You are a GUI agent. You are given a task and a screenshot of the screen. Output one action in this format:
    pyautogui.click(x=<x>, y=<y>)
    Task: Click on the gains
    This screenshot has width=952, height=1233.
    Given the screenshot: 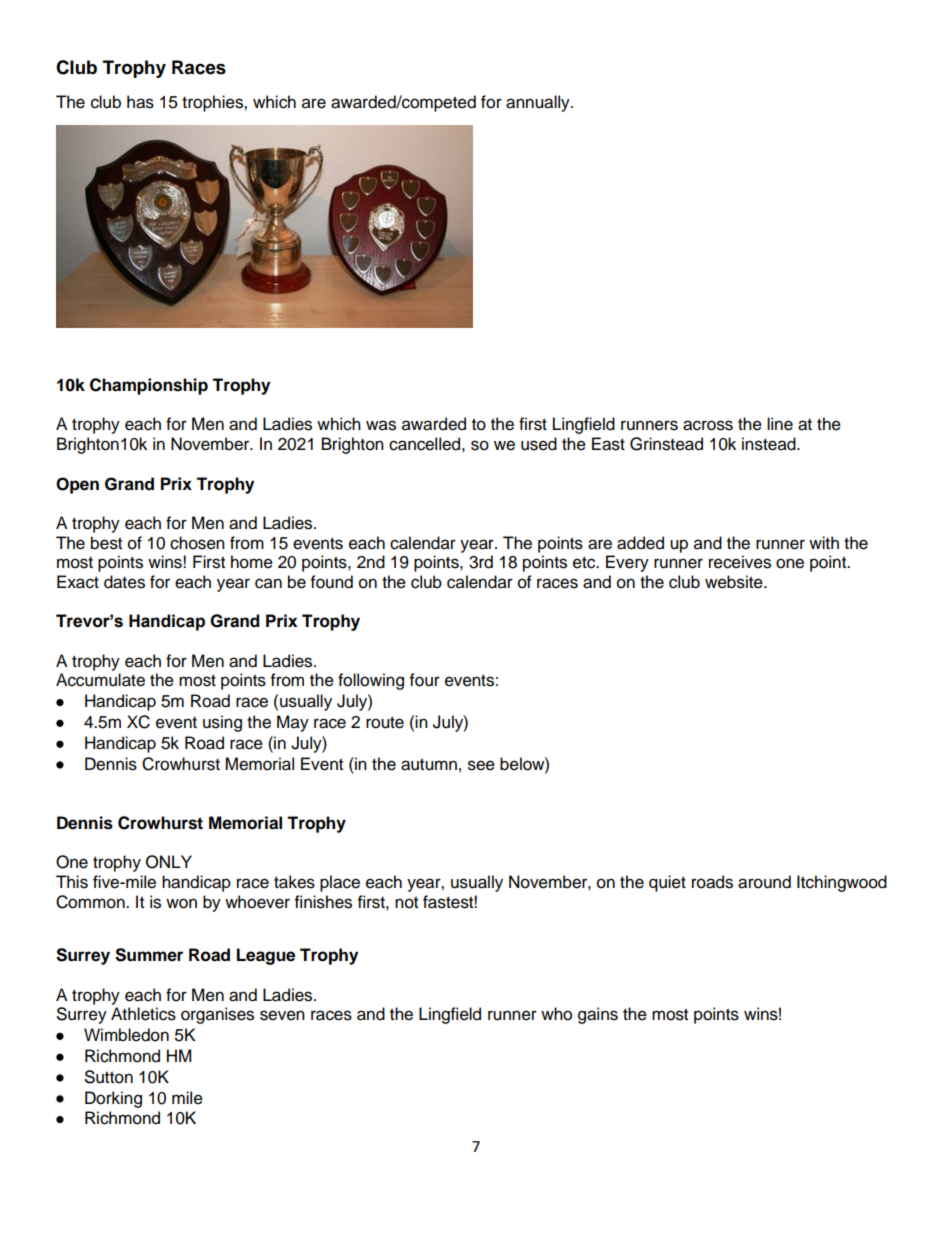 What is the action you would take?
    pyautogui.click(x=598, y=1015)
